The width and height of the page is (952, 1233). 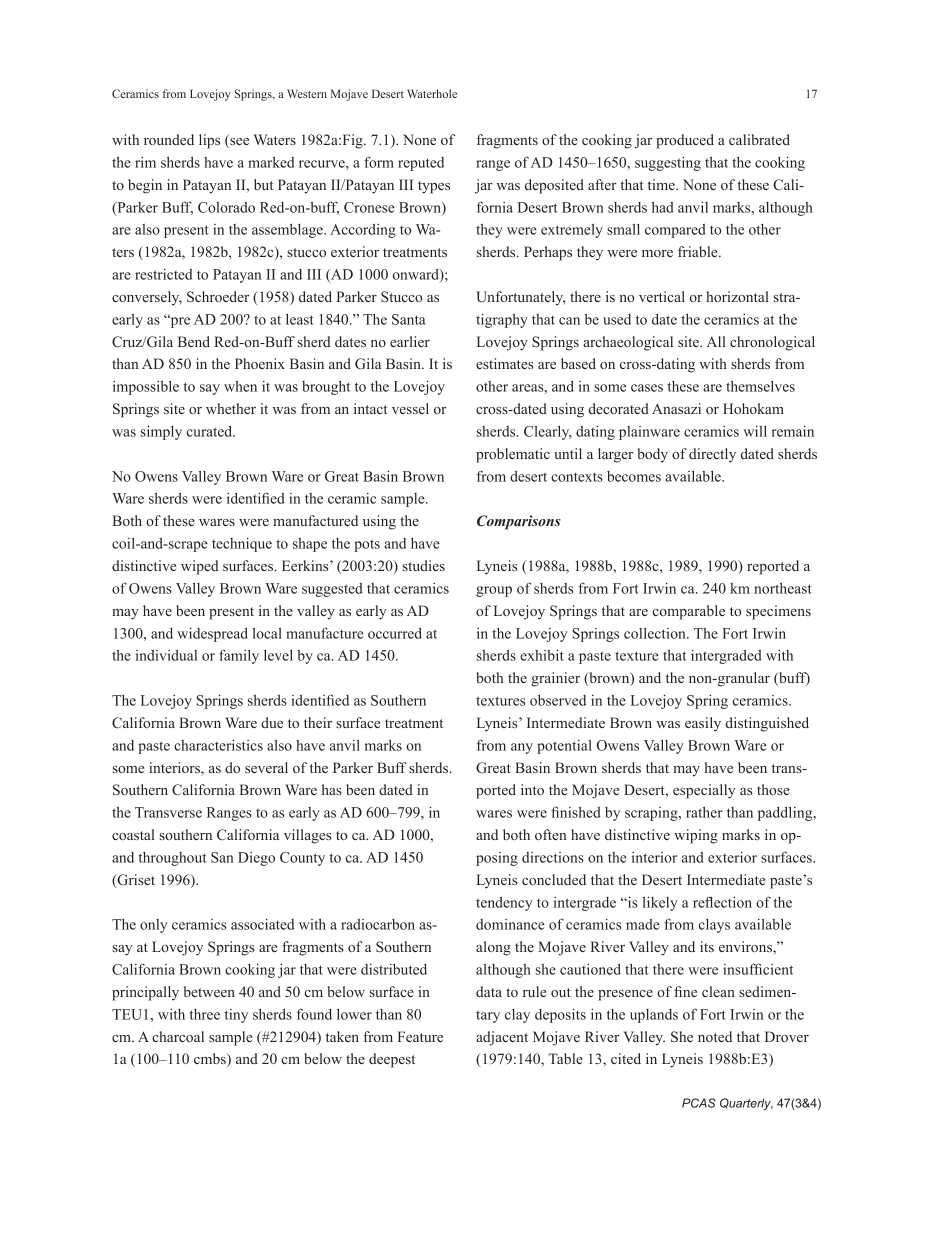 What do you see at coordinates (715, 1036) in the page?
I see `noted` at bounding box center [715, 1036].
